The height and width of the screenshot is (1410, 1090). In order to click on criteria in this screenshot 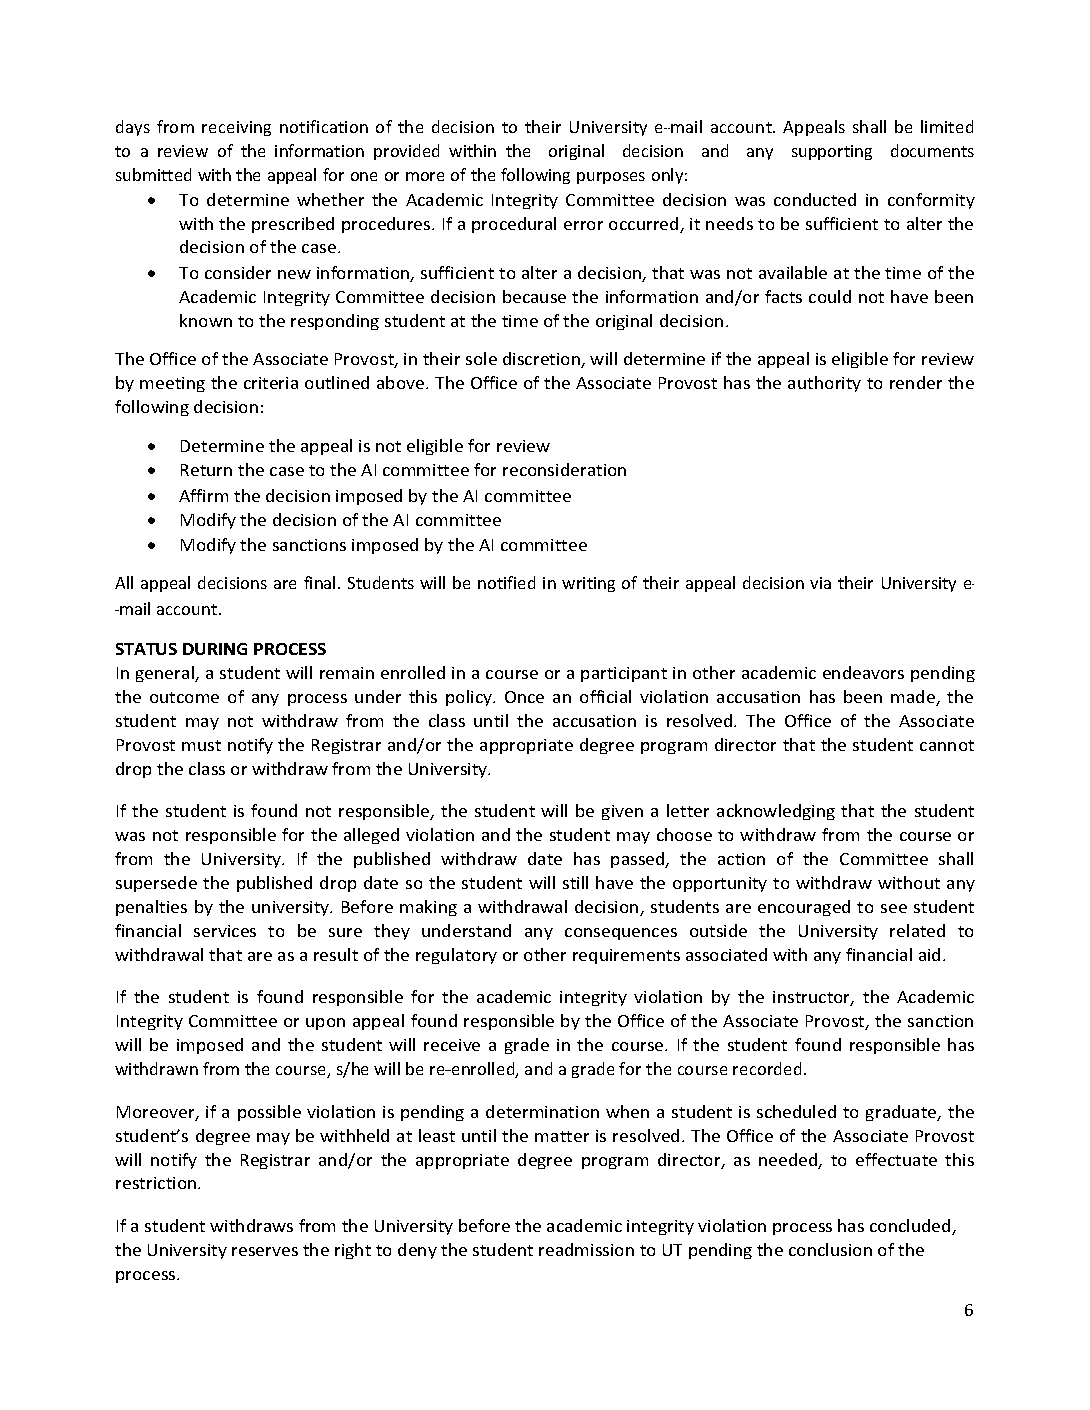, I will do `click(271, 383)`.
